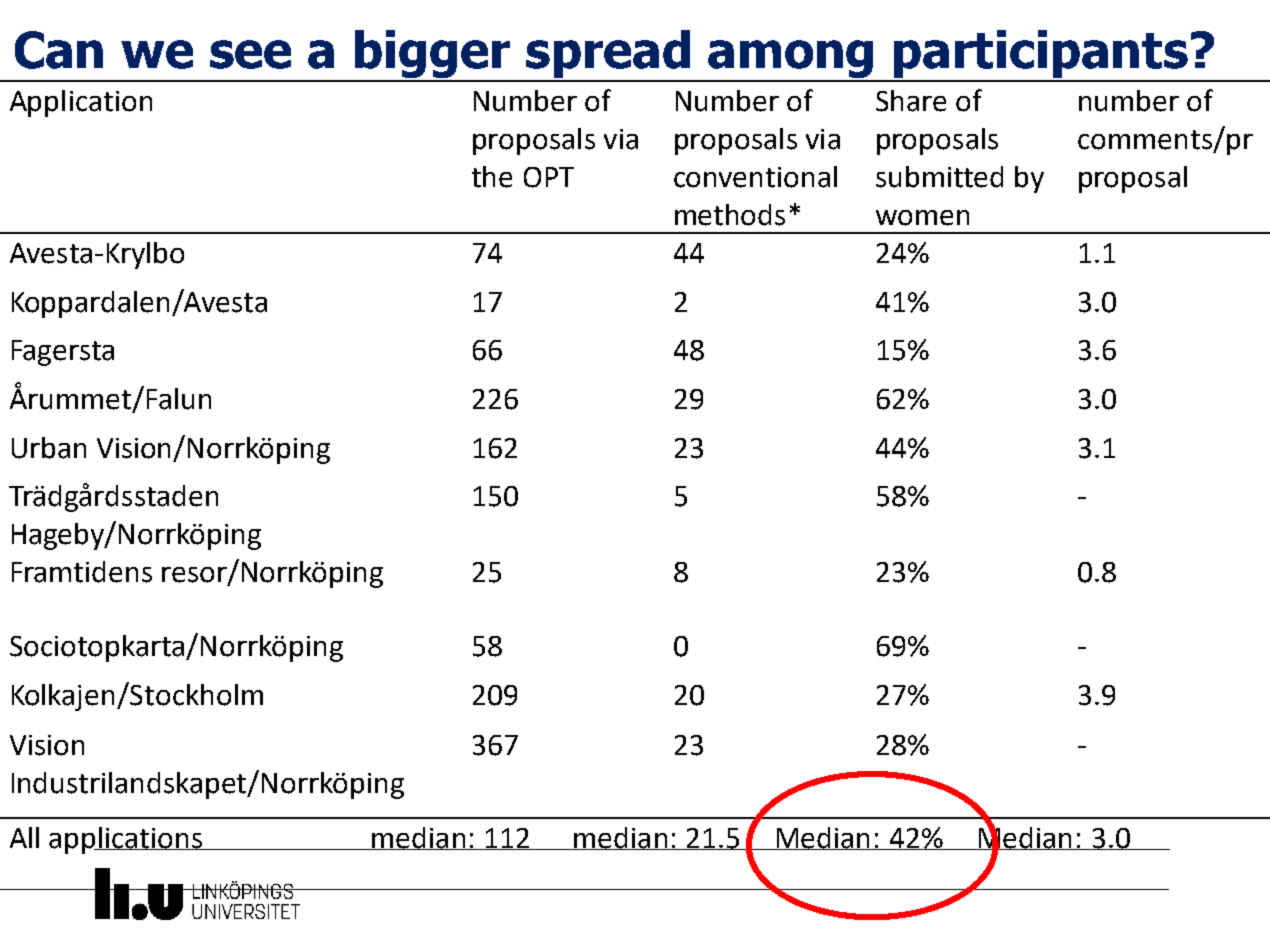 This screenshot has width=1270, height=952. What do you see at coordinates (922, 218) in the screenshot?
I see `women` at bounding box center [922, 218].
